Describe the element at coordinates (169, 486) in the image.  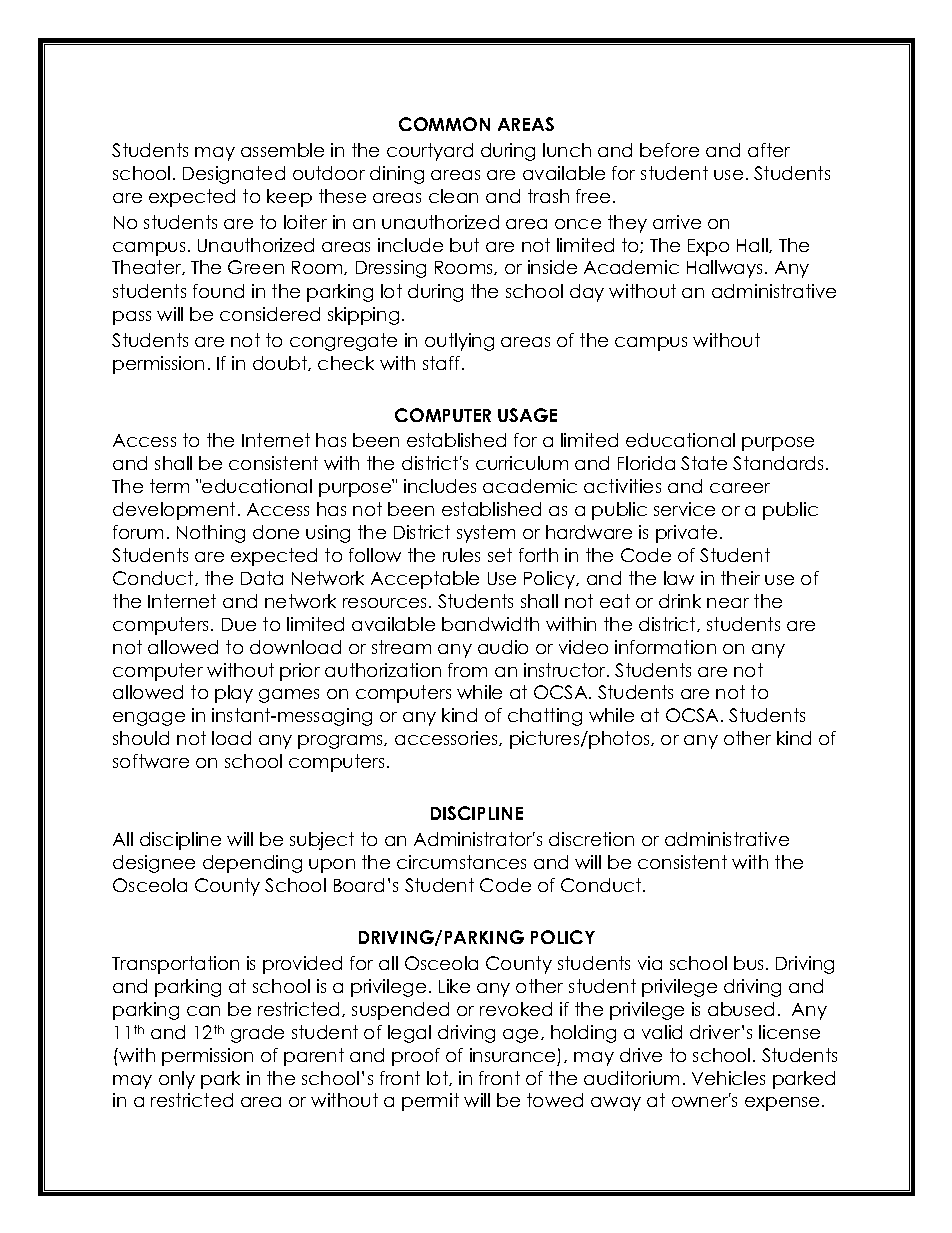
I see `term` at that location.
